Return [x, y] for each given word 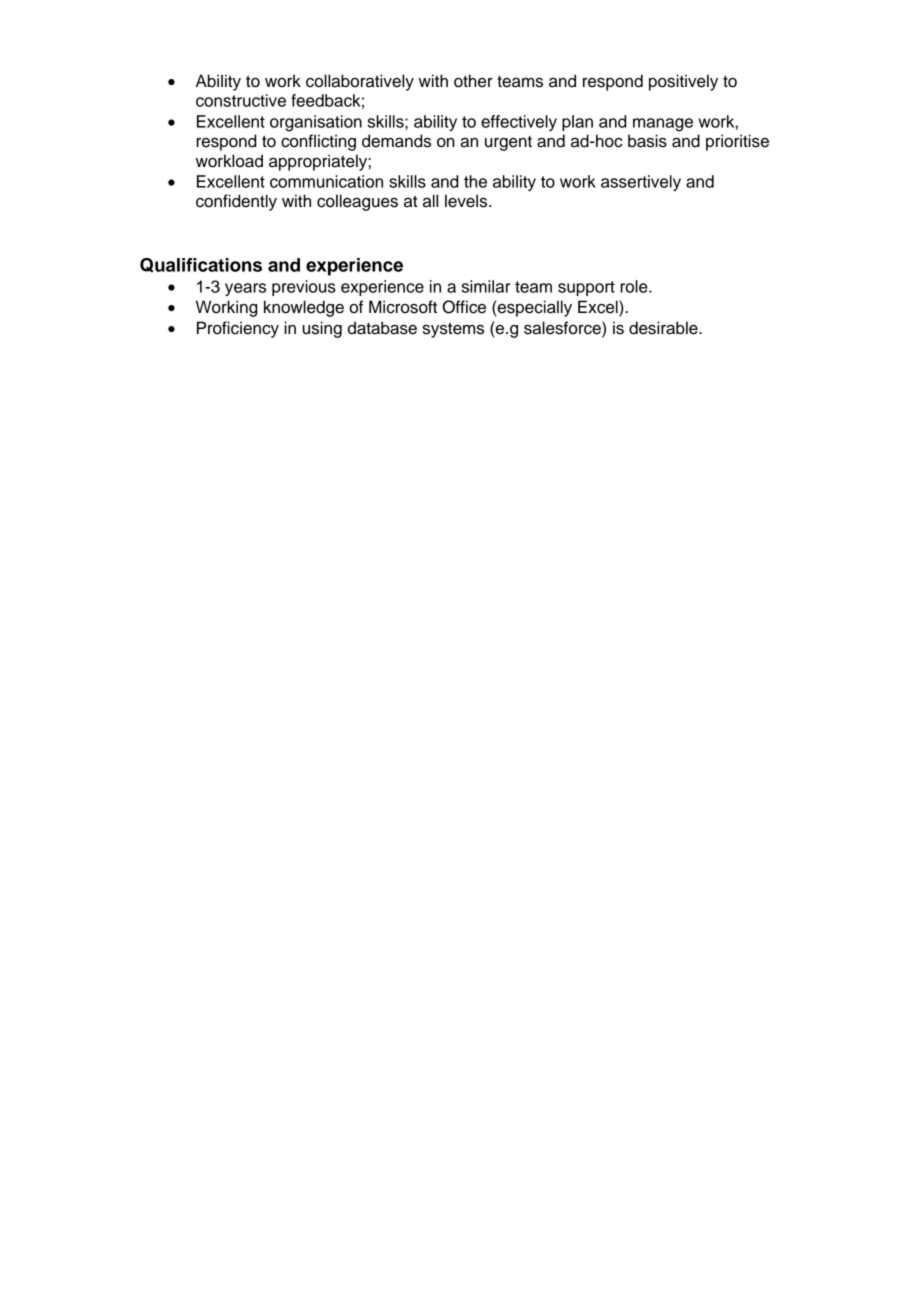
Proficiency [238, 329]
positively [683, 82]
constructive [241, 100]
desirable [664, 328]
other [473, 81]
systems [453, 330]
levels [467, 201]
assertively [641, 183]
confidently [236, 202]
